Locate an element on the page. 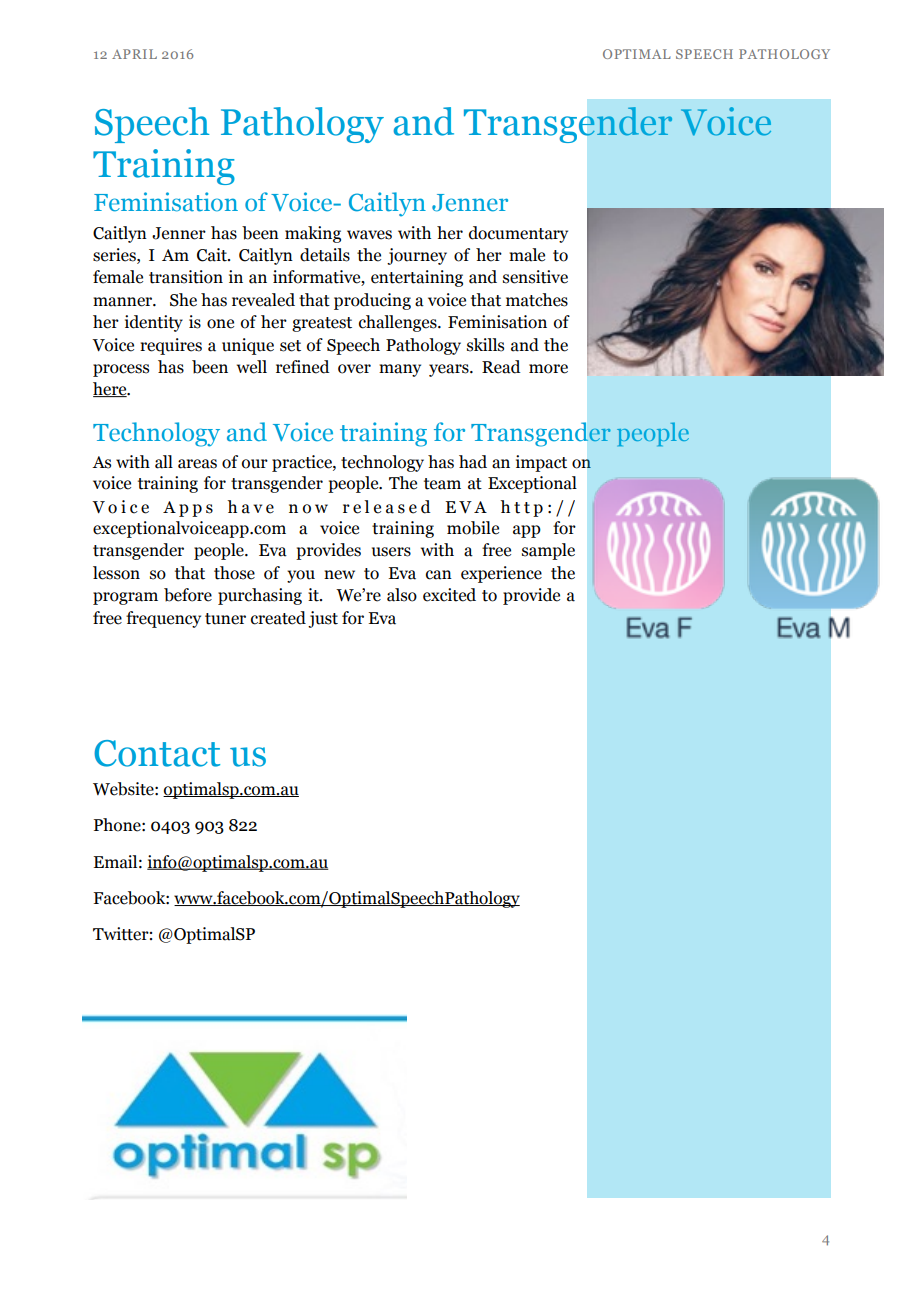 This document has height=1308, width=924. users is located at coordinates (391, 552).
